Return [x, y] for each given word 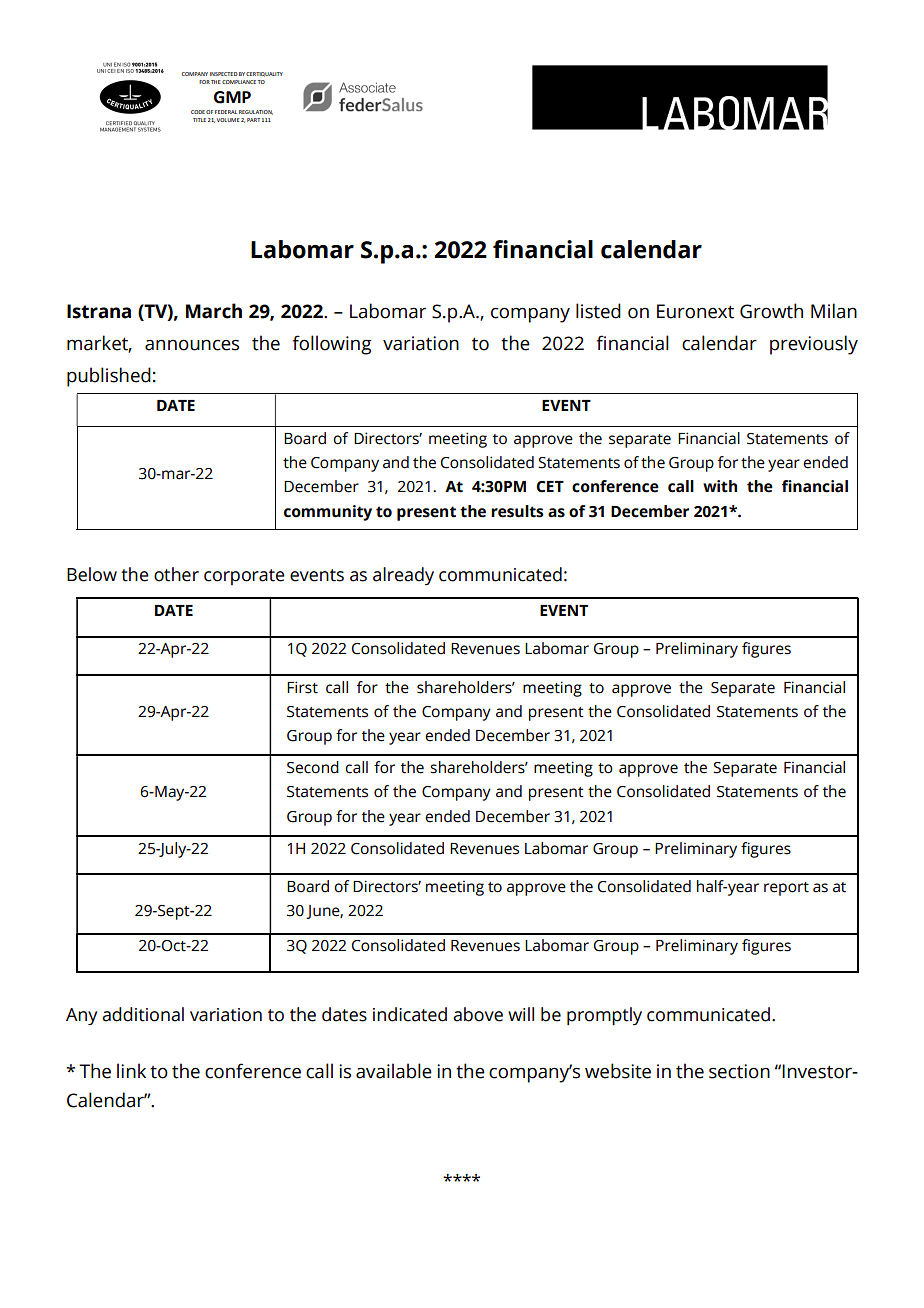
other [176, 574]
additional [143, 1014]
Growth [771, 311]
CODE [198, 112]
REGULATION [256, 112]
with [720, 486]
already [403, 576]
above [478, 1014]
